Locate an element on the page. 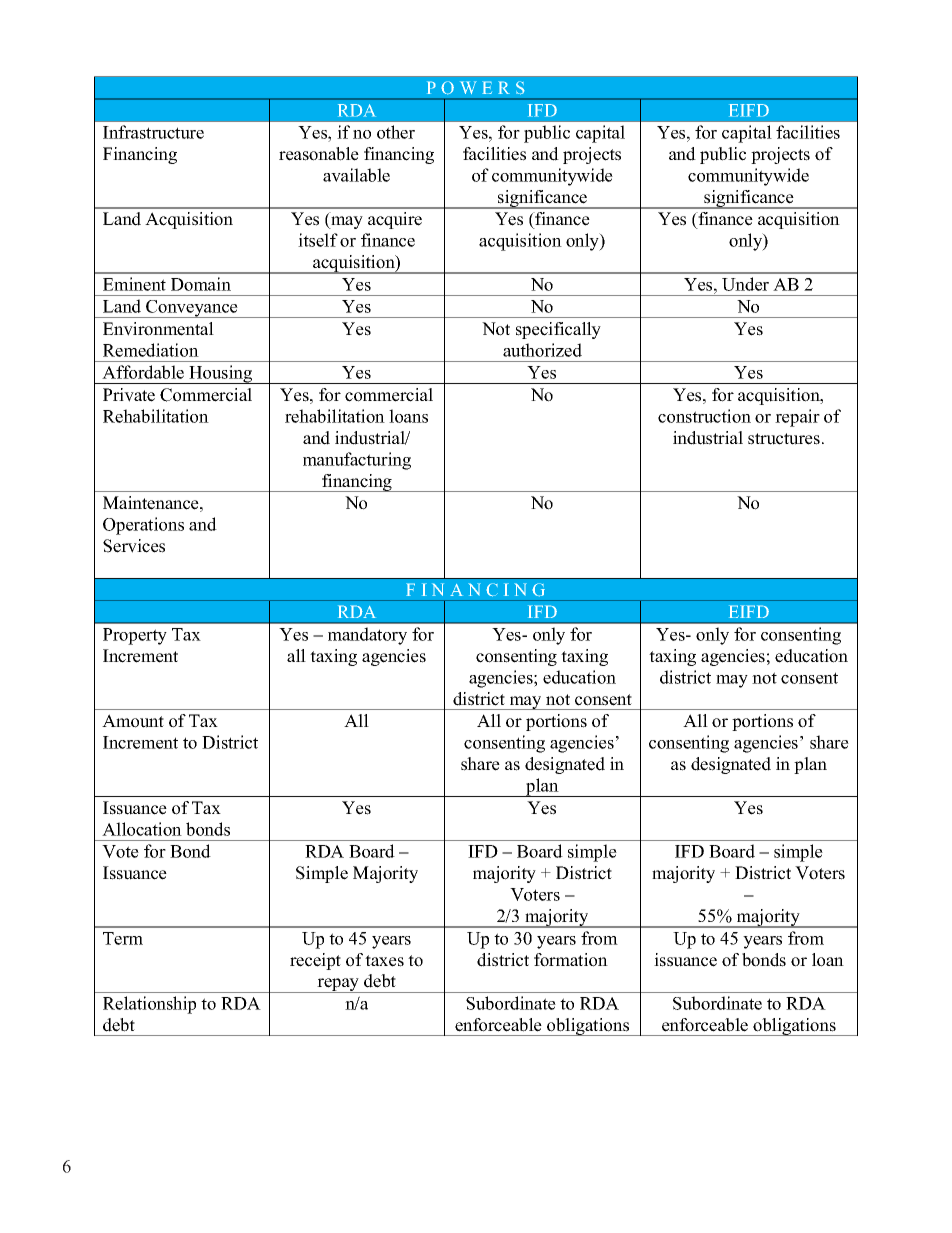 The width and height of the image is (952, 1233). structures is located at coordinates (784, 439).
